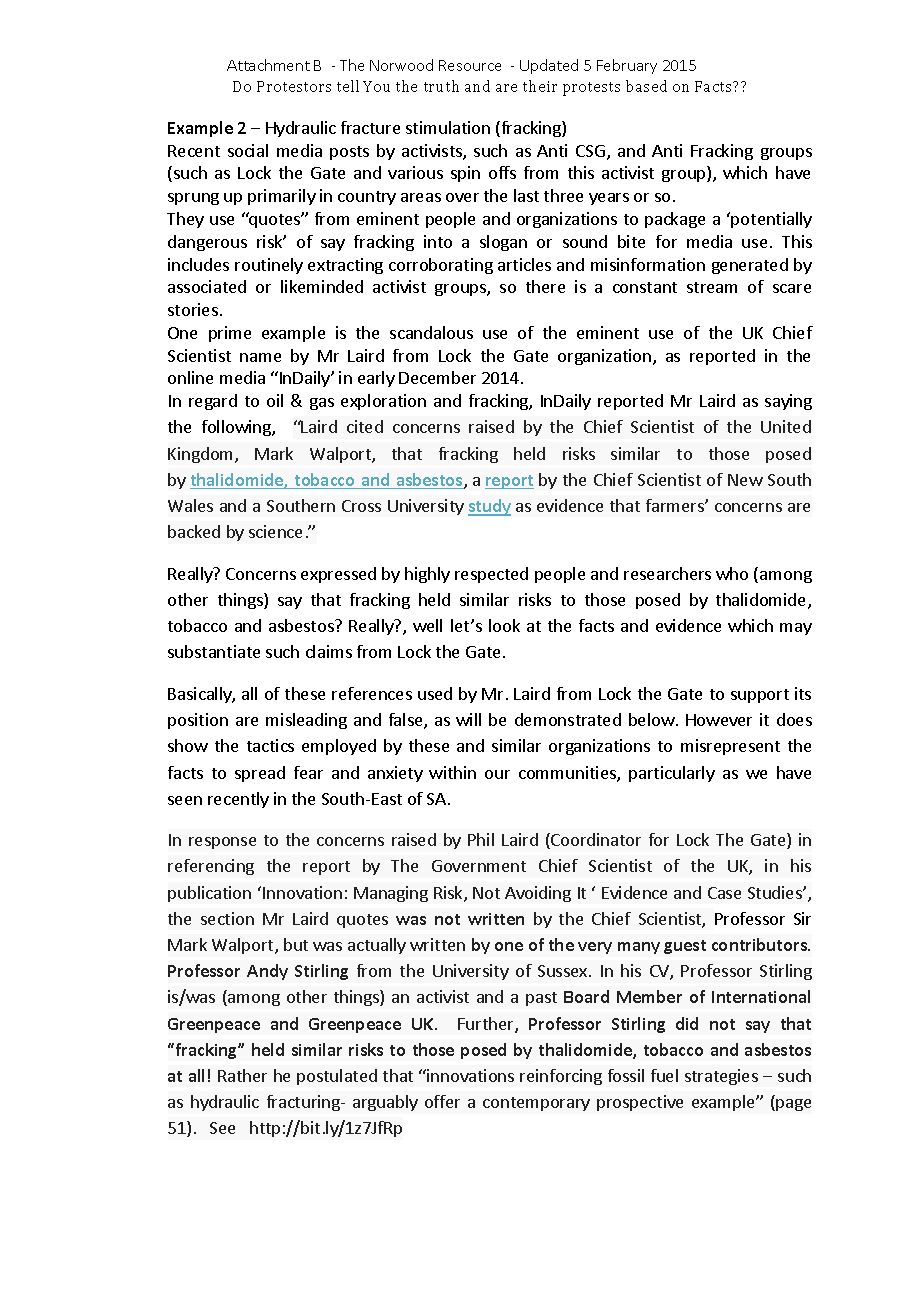  I want to click on December, so click(437, 377).
